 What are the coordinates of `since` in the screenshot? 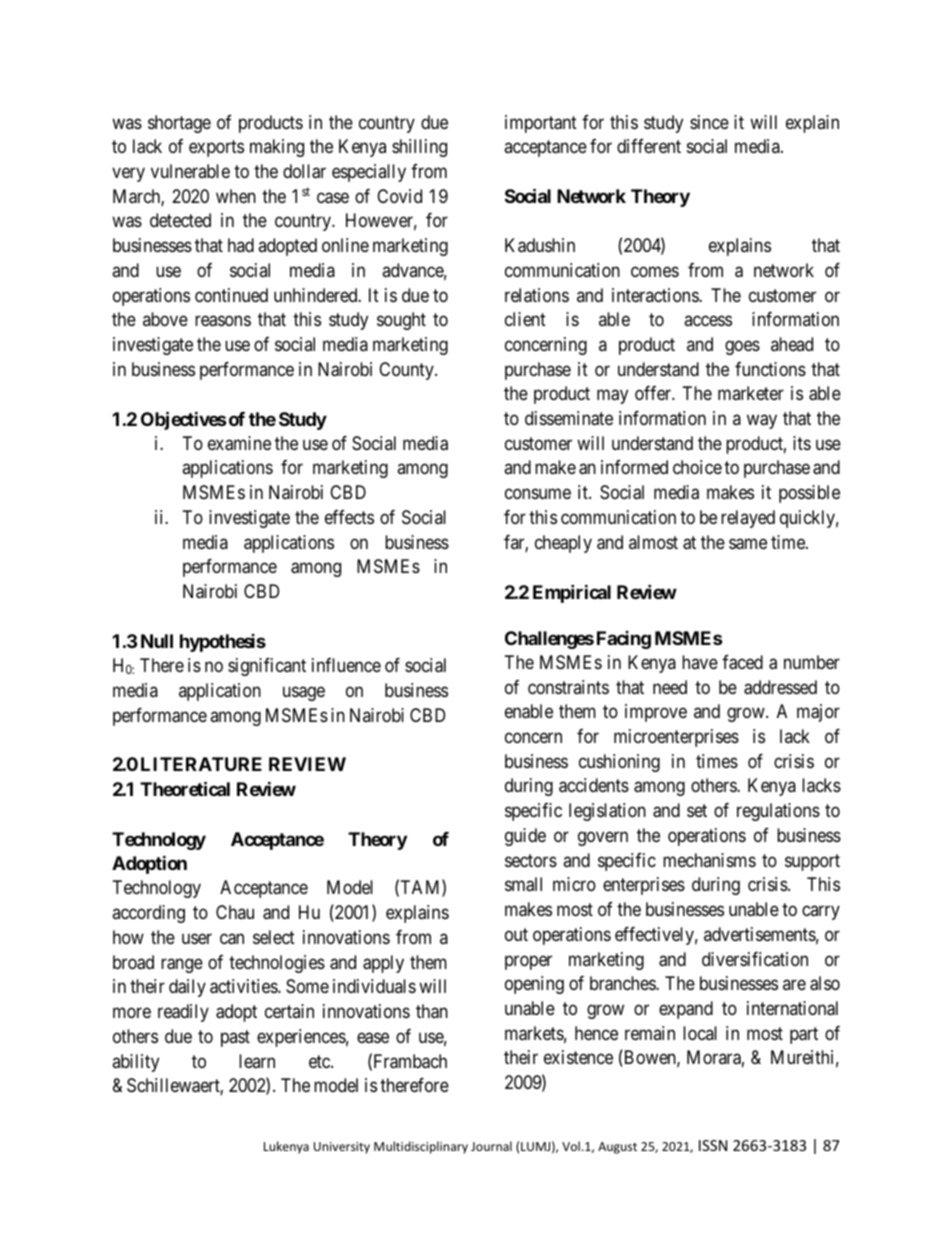 It's located at (709, 122).
